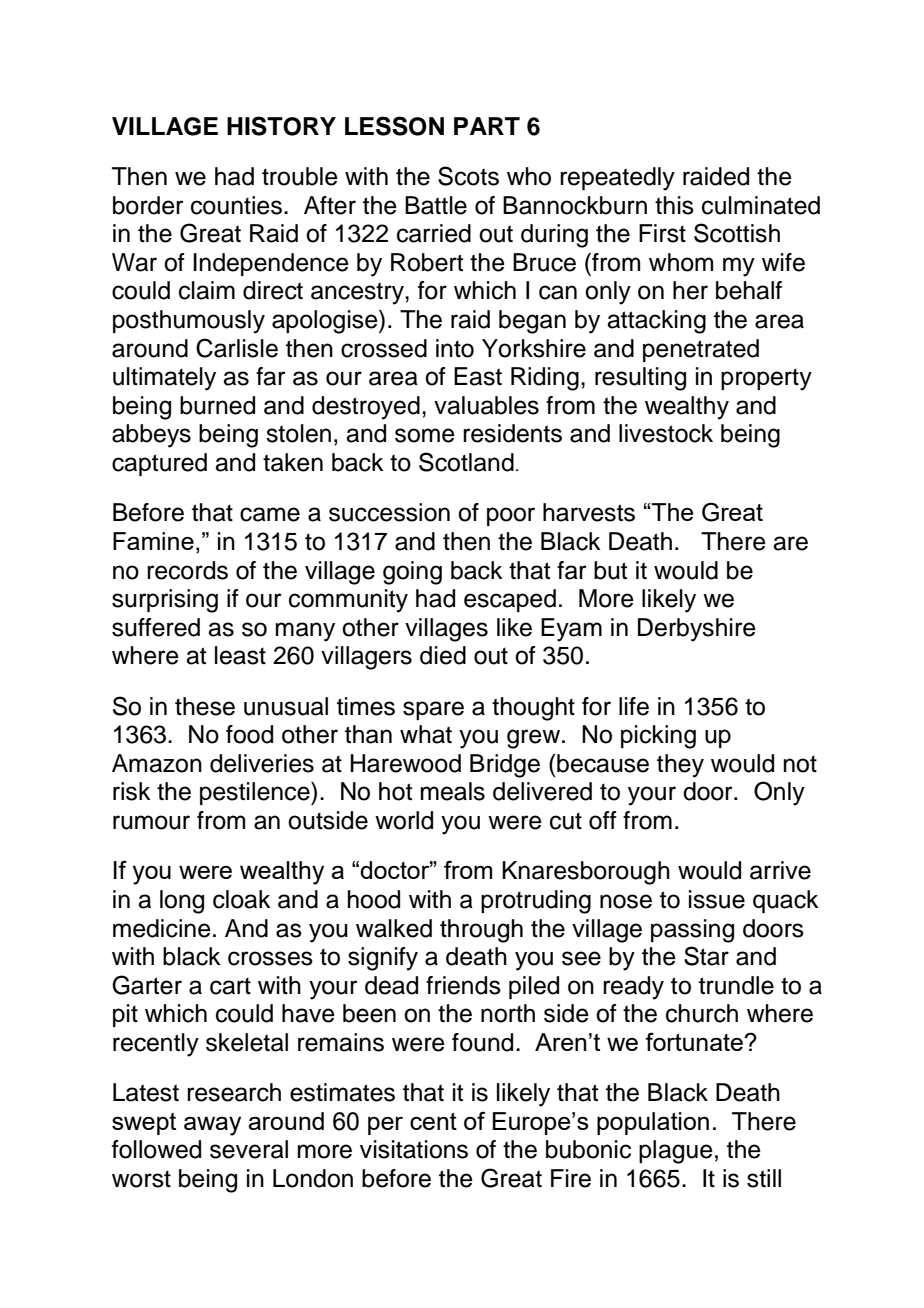 The width and height of the image is (924, 1308). Describe the element at coordinates (236, 205) in the image. I see `counties` at that location.
